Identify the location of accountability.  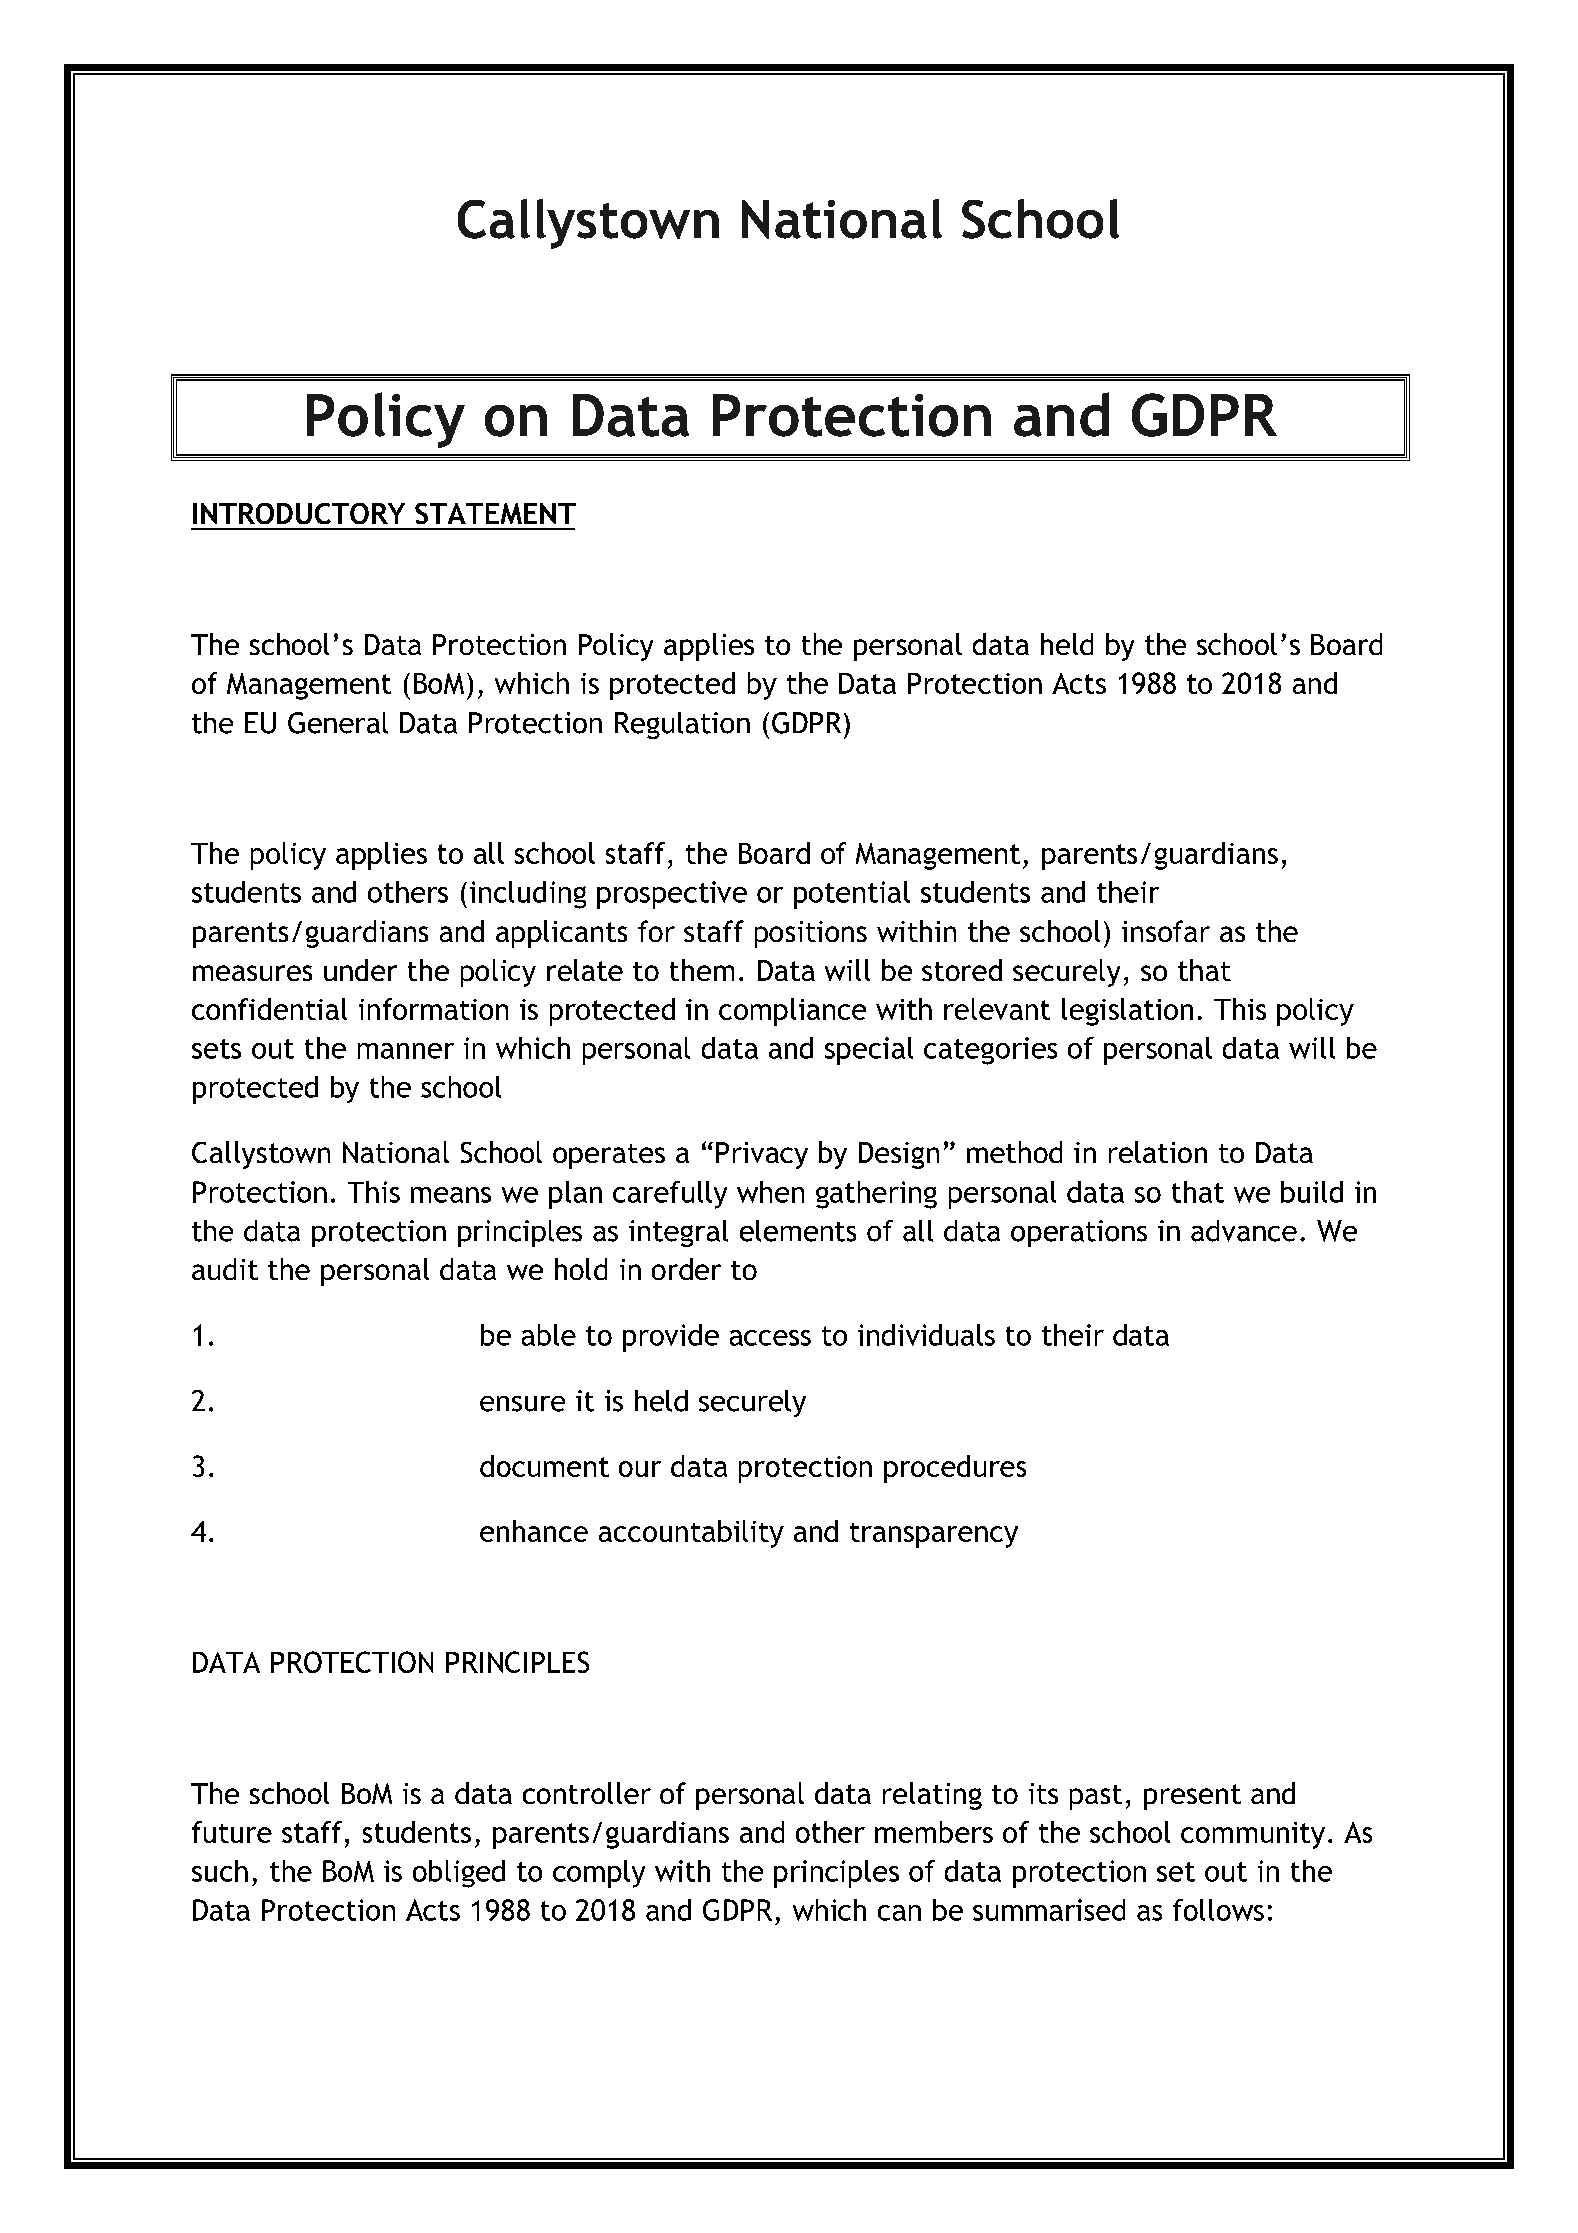
(691, 1534).
